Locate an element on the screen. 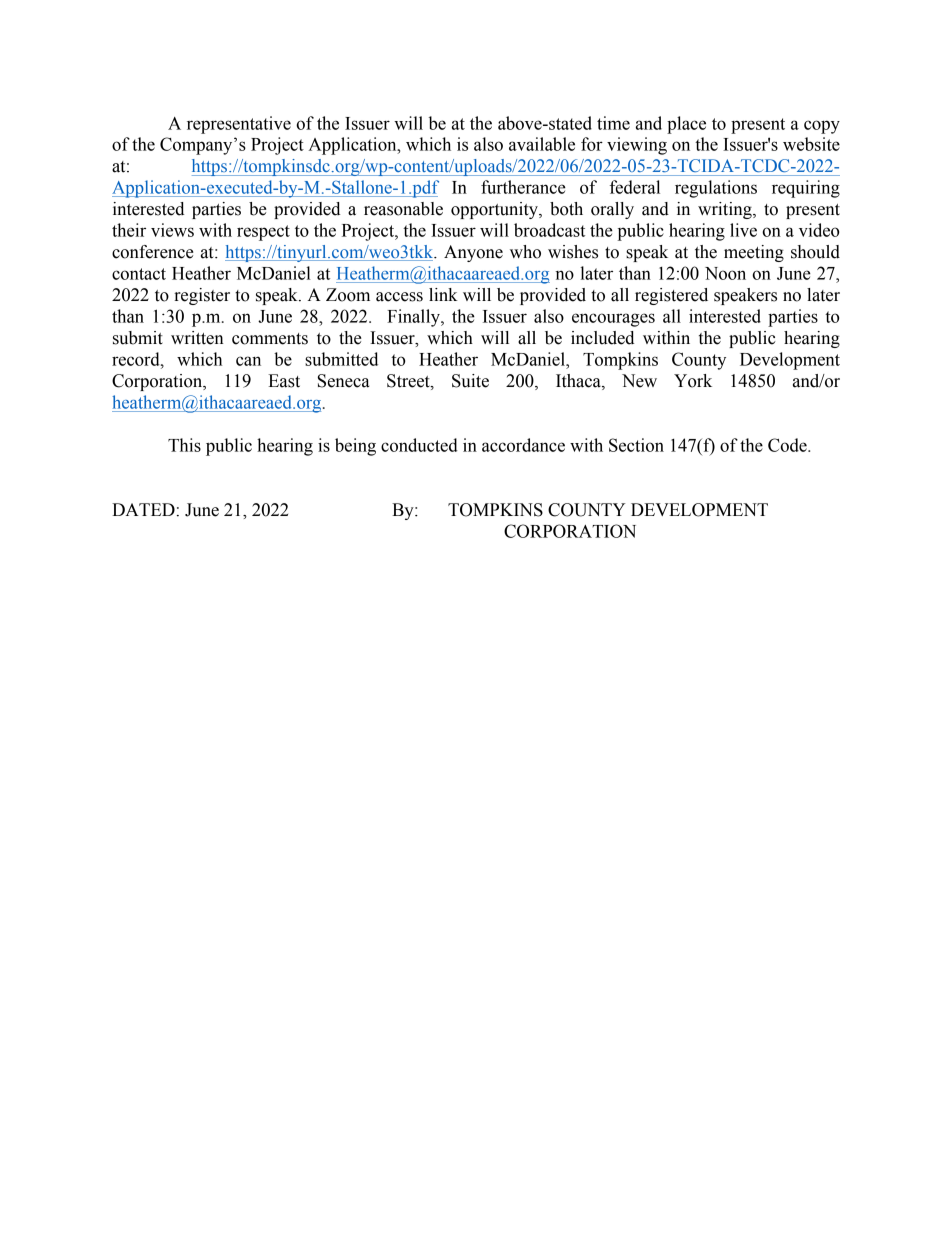 The image size is (952, 1233). accordance is located at coordinates (523, 445).
